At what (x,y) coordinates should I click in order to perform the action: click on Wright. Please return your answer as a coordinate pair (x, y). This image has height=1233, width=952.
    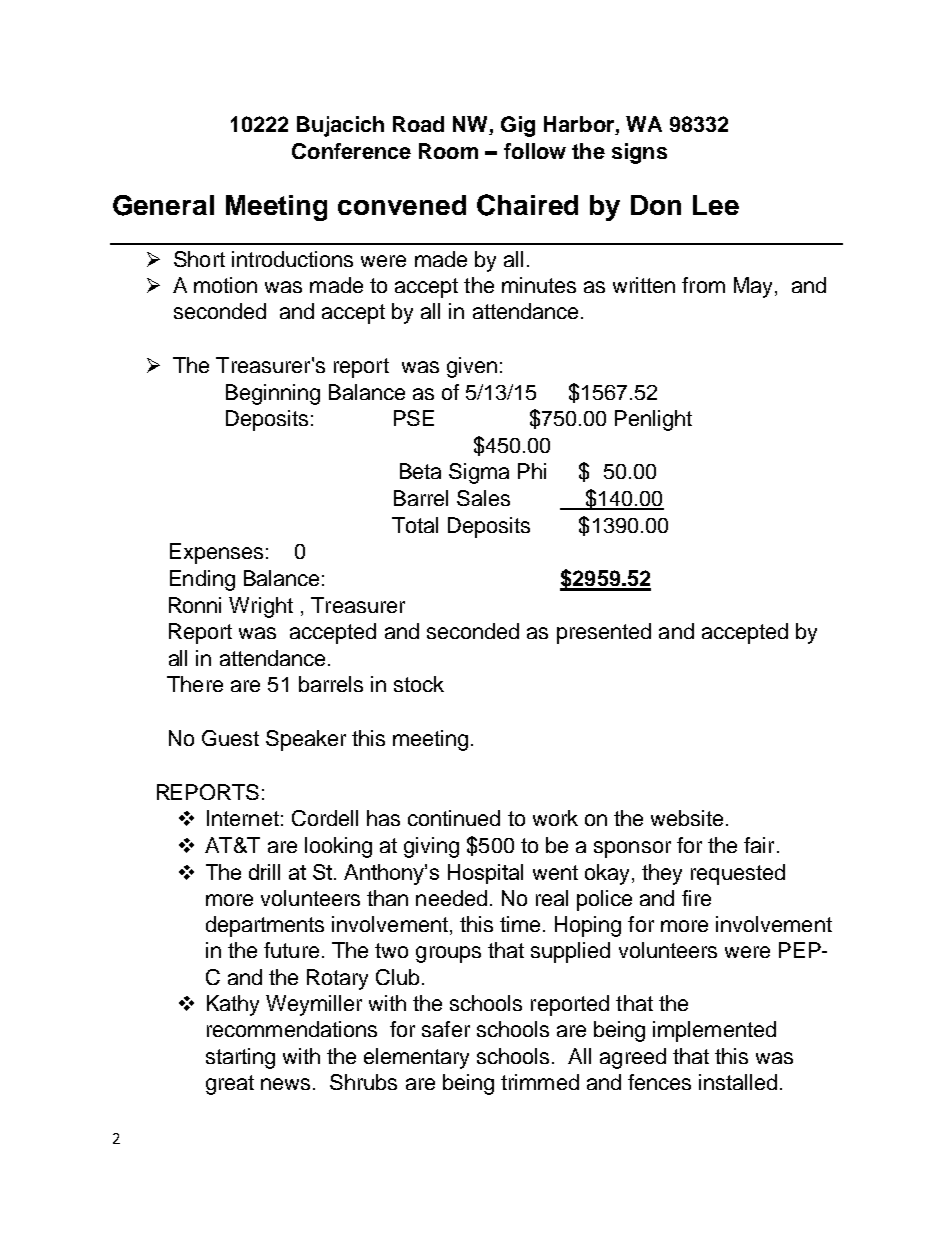
    Looking at the image, I should click on (261, 607).
